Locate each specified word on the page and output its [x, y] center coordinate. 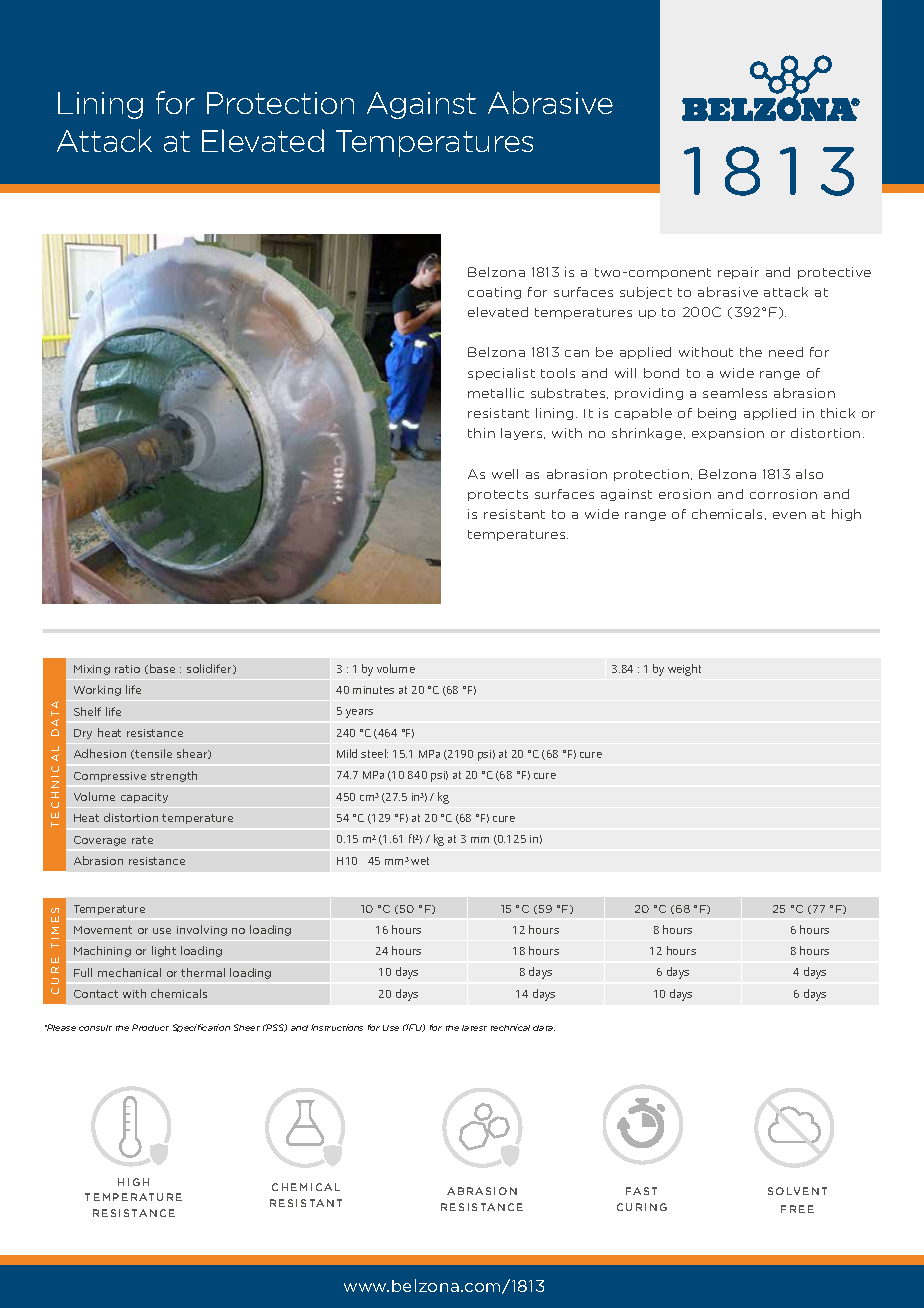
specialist [501, 374]
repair [738, 273]
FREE [797, 1209]
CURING [642, 1207]
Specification [201, 1028]
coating [494, 293]
